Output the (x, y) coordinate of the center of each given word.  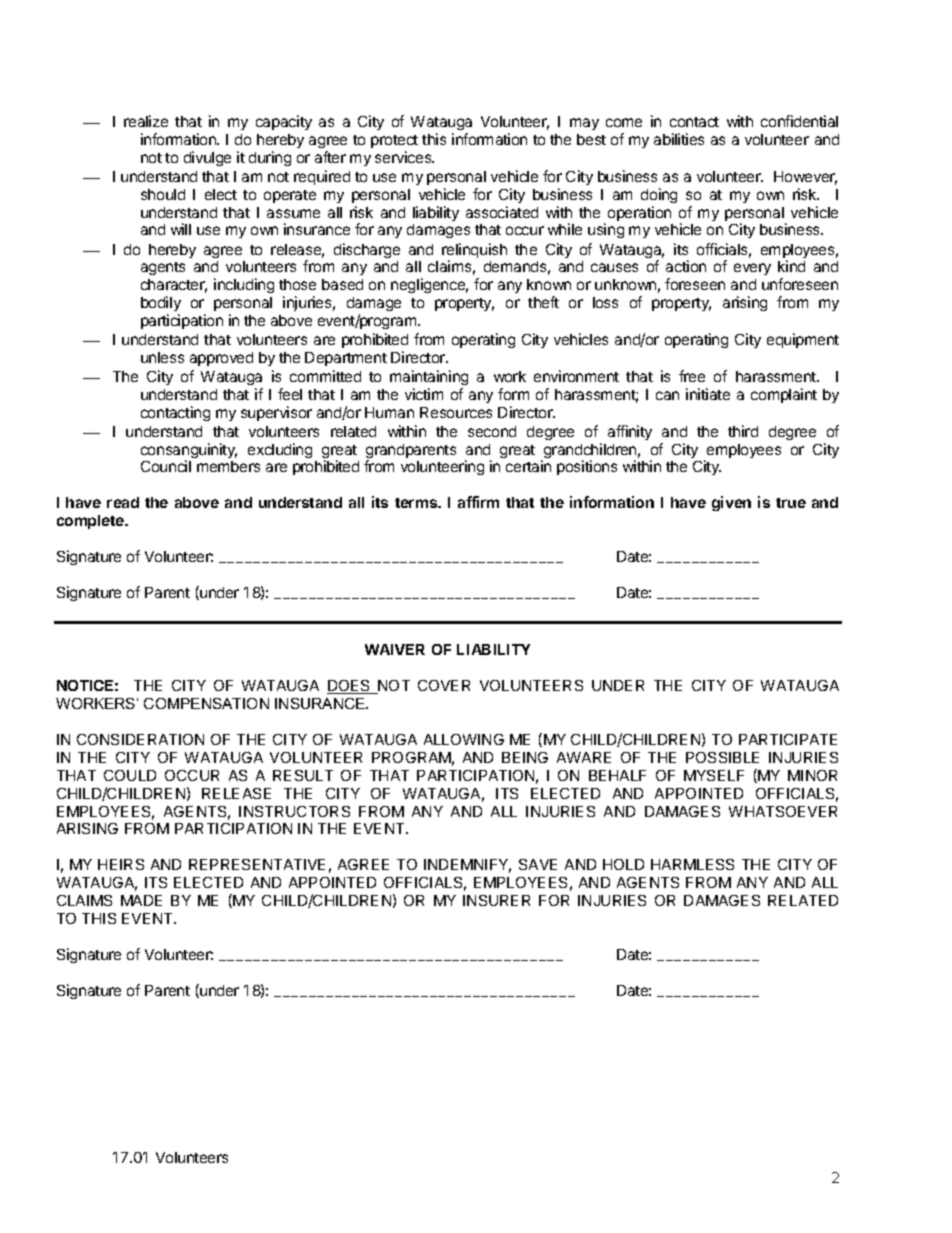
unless (162, 357)
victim (424, 394)
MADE (141, 900)
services (404, 157)
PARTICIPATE (788, 739)
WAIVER (395, 649)
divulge (207, 158)
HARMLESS (692, 864)
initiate (708, 394)
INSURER (496, 900)
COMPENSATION (206, 703)
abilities (679, 139)
